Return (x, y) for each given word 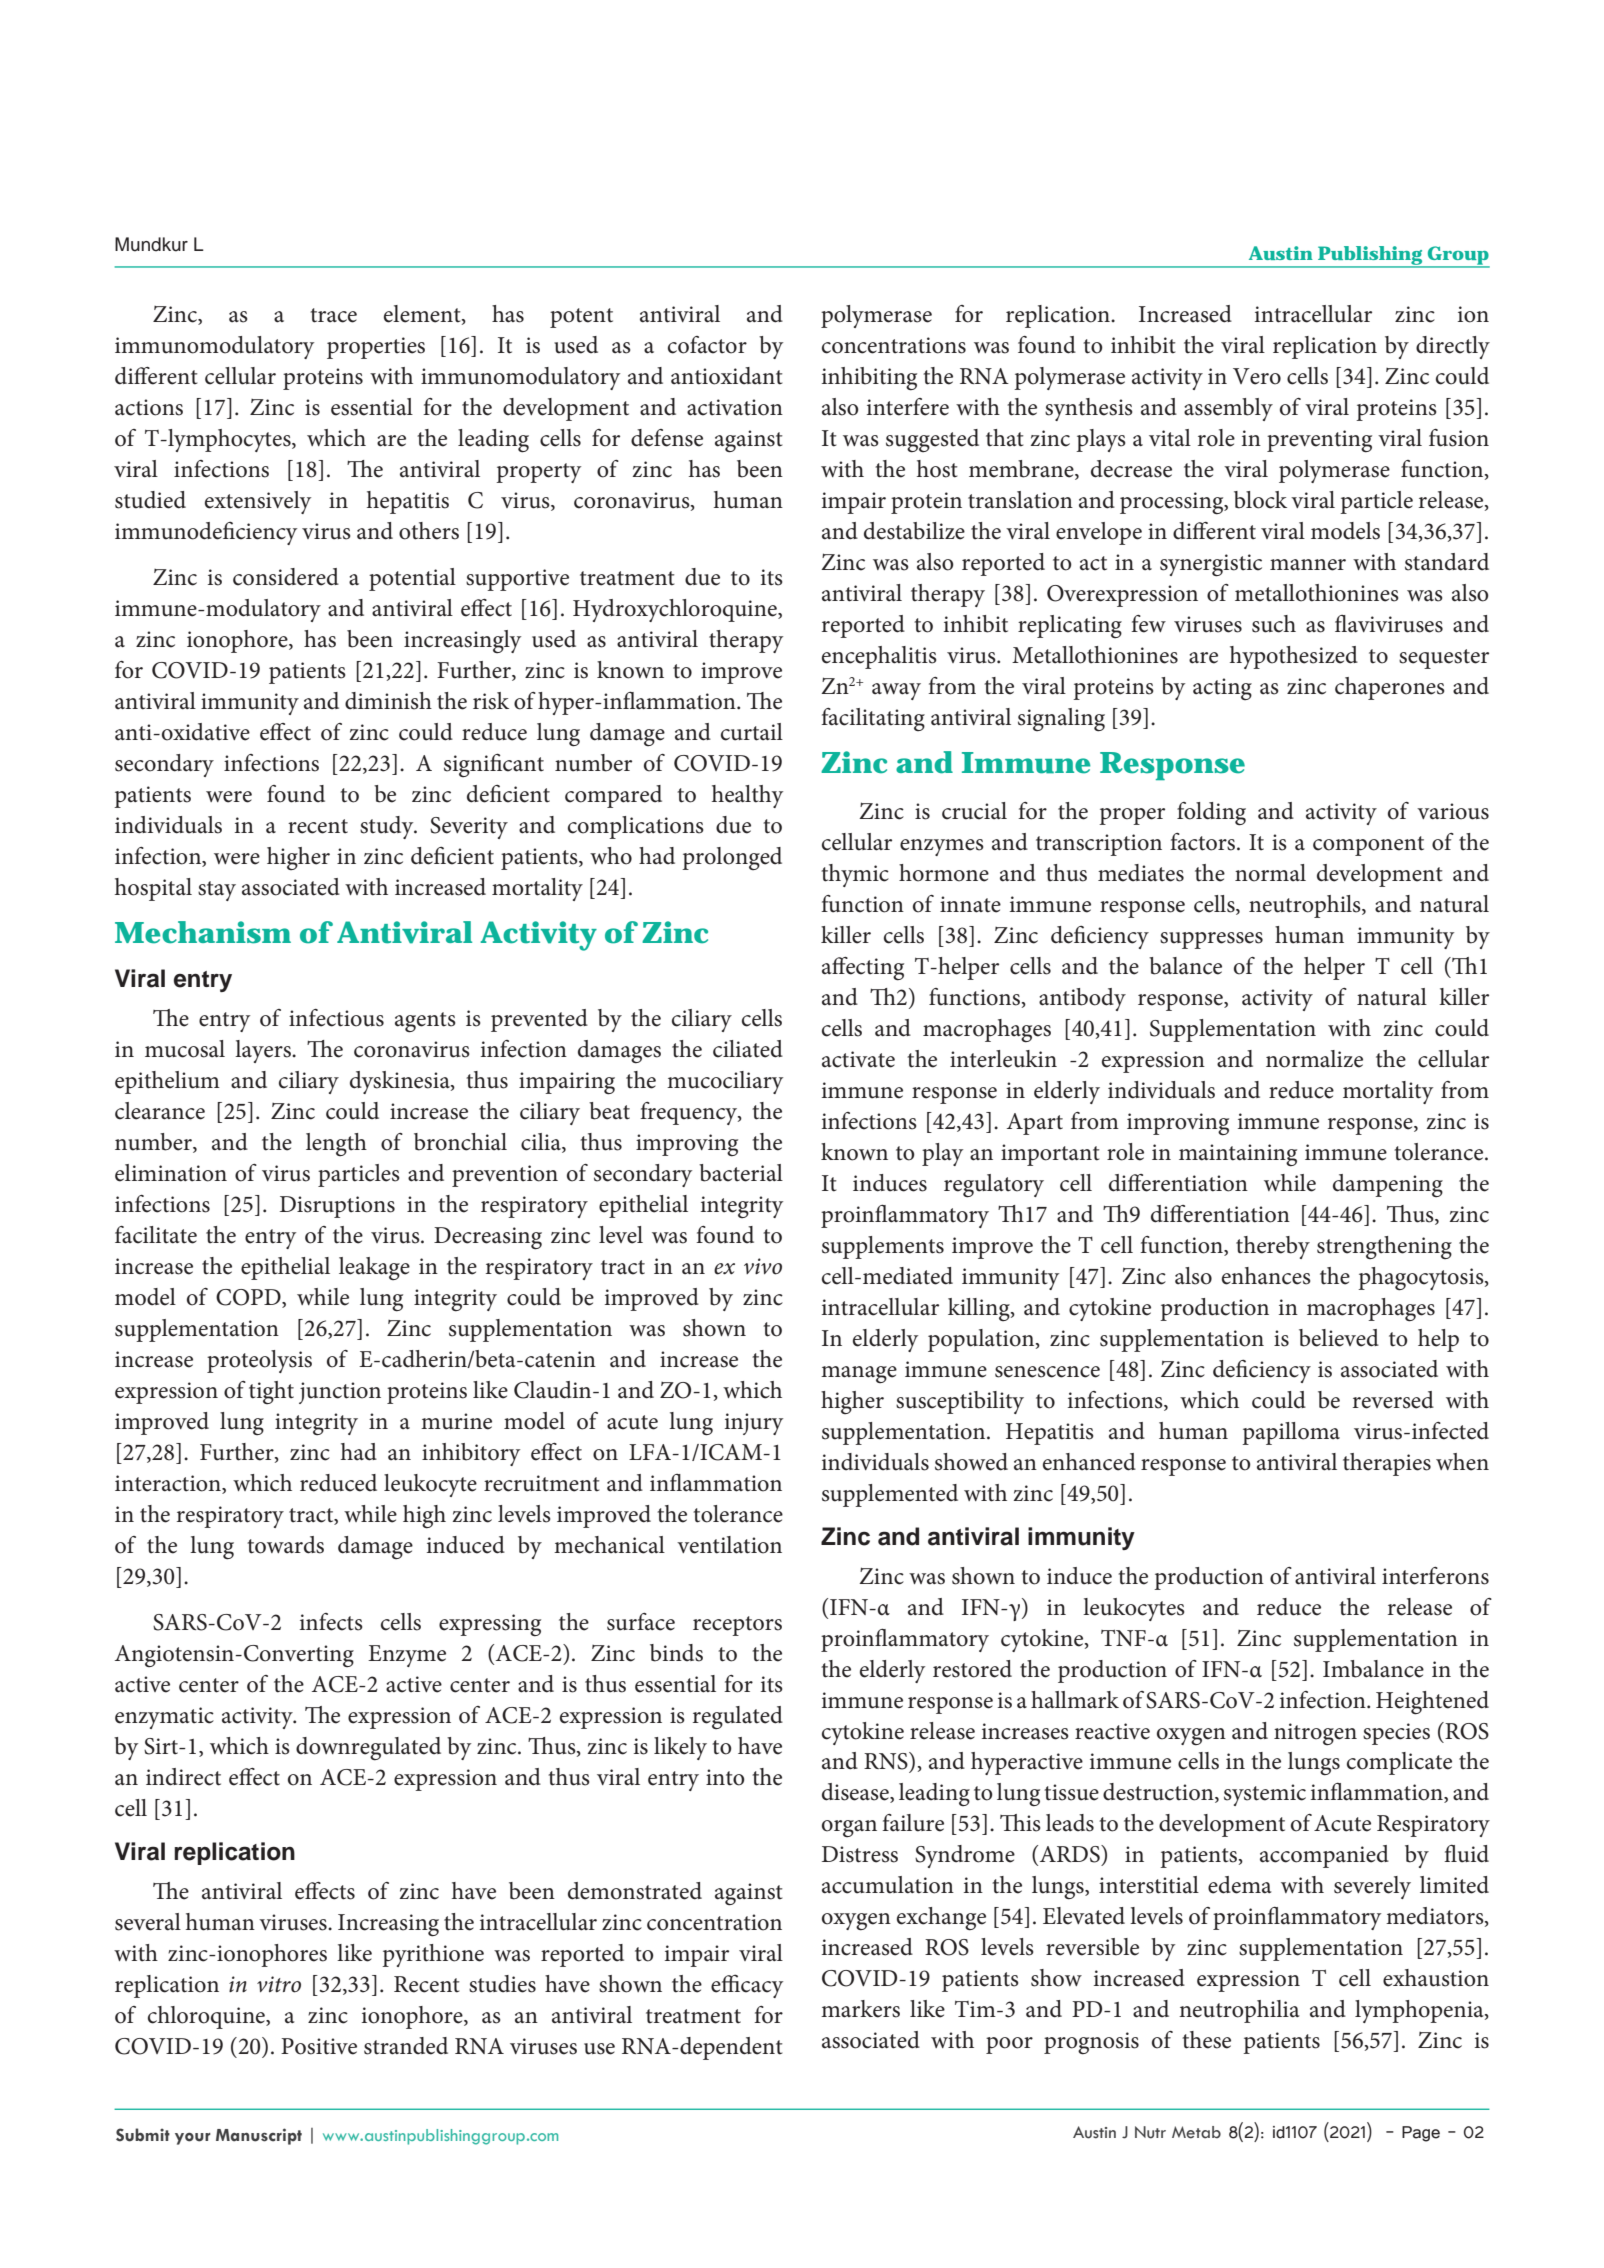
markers (860, 2009)
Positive (319, 2046)
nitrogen (1315, 1734)
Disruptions (337, 1207)
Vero (1257, 376)
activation (735, 407)
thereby (1273, 1247)
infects (331, 1622)
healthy (747, 796)
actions (149, 407)
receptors (737, 1626)
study (388, 827)
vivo (763, 1266)
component (1368, 846)
